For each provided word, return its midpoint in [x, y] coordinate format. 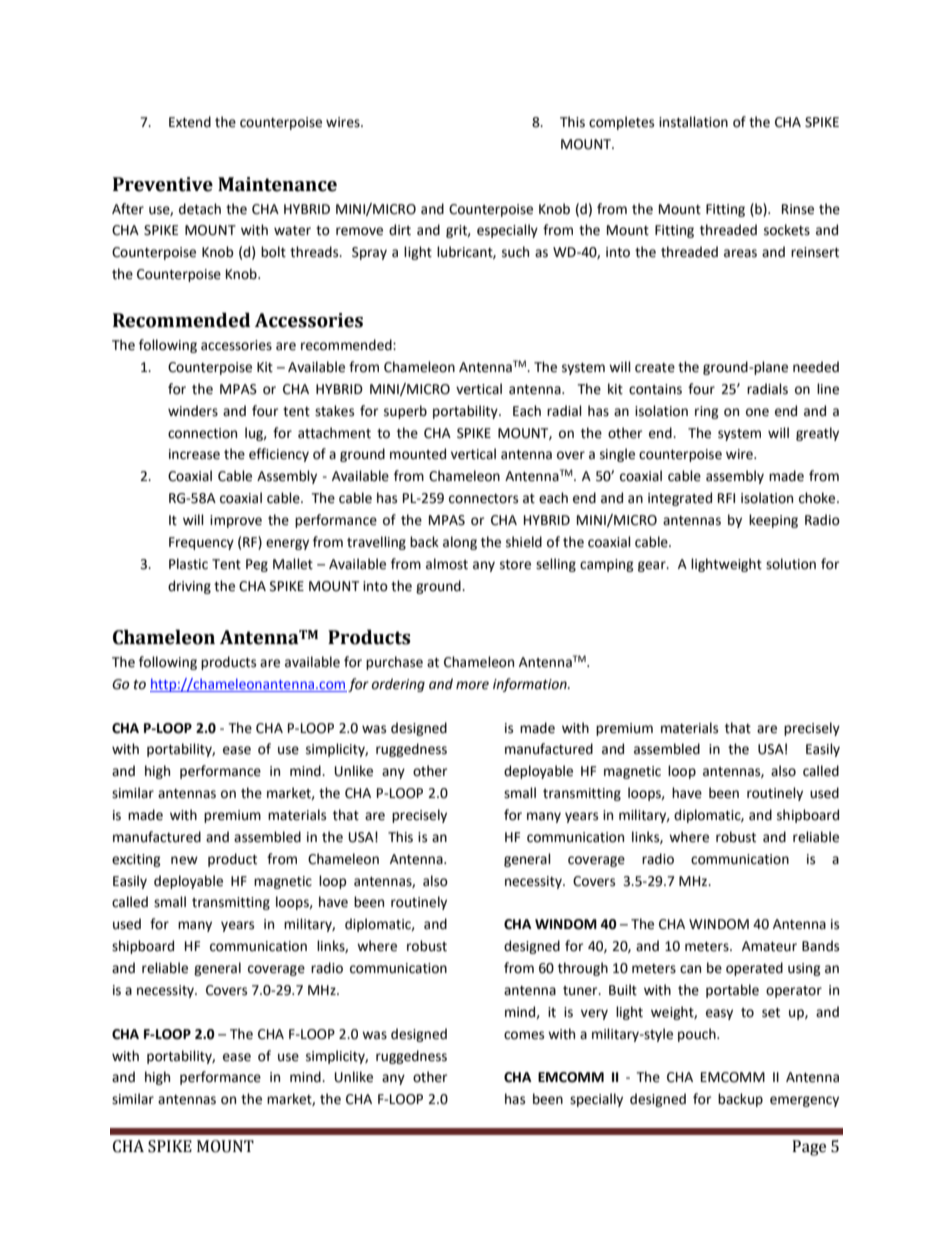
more [472, 685]
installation [693, 122]
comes [524, 1035]
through [583, 969]
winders [193, 411]
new [184, 860]
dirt [400, 230]
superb [405, 412]
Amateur [769, 946]
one [757, 412]
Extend [190, 122]
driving [189, 587]
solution [791, 564]
